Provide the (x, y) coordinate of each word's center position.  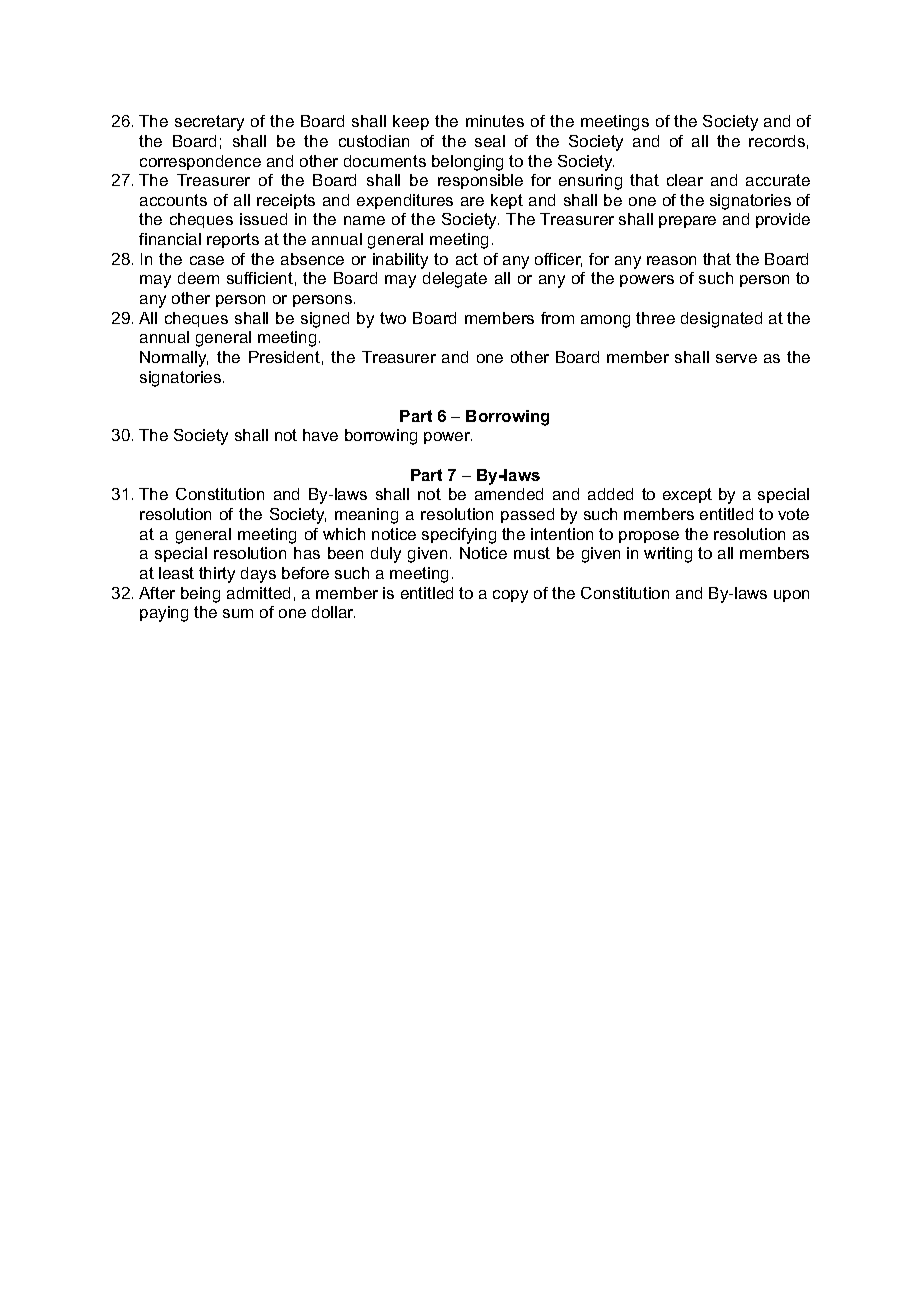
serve (736, 358)
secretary (209, 123)
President (284, 357)
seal (490, 141)
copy (510, 596)
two (393, 318)
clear (685, 180)
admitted (258, 593)
